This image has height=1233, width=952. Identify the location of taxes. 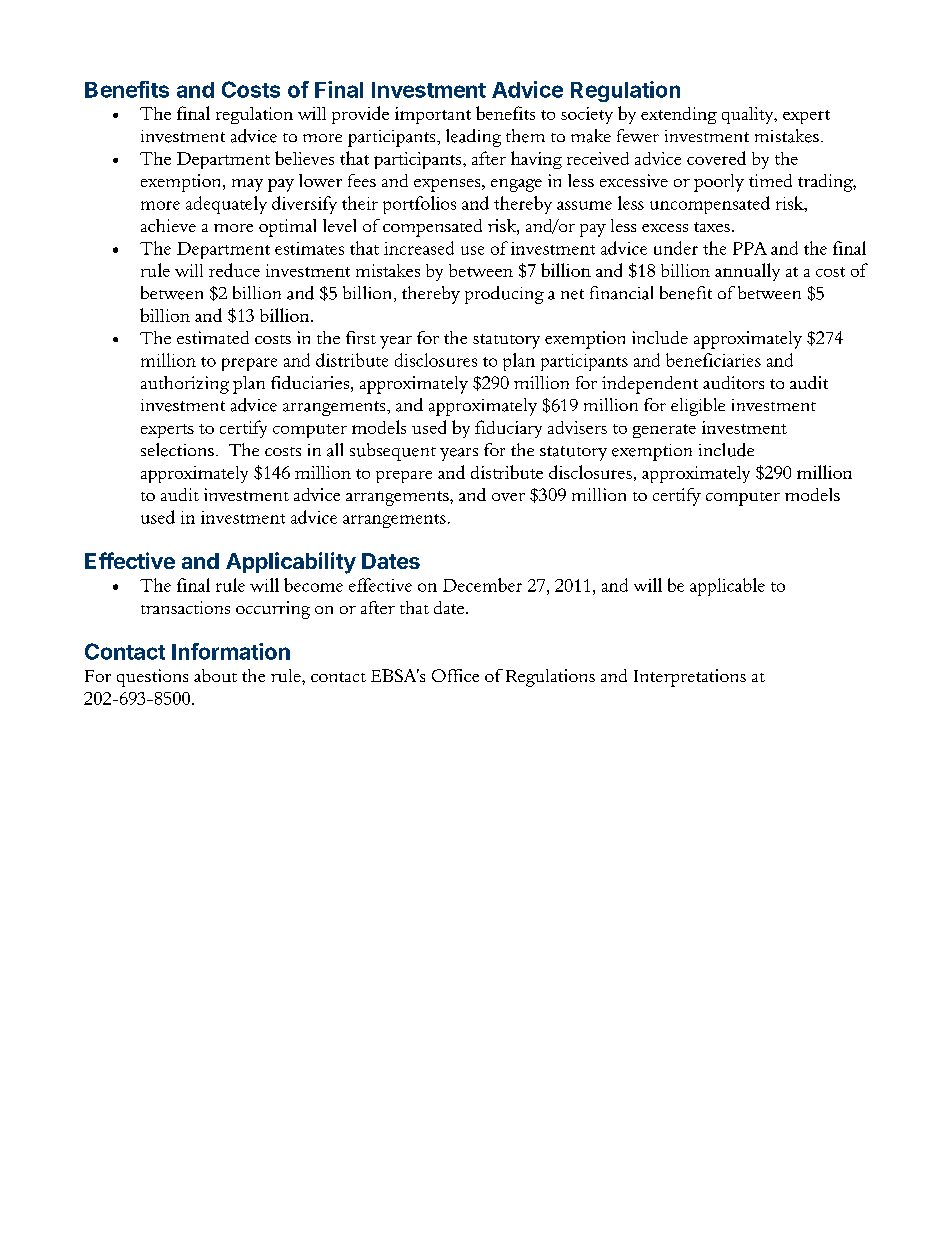
(712, 227).
